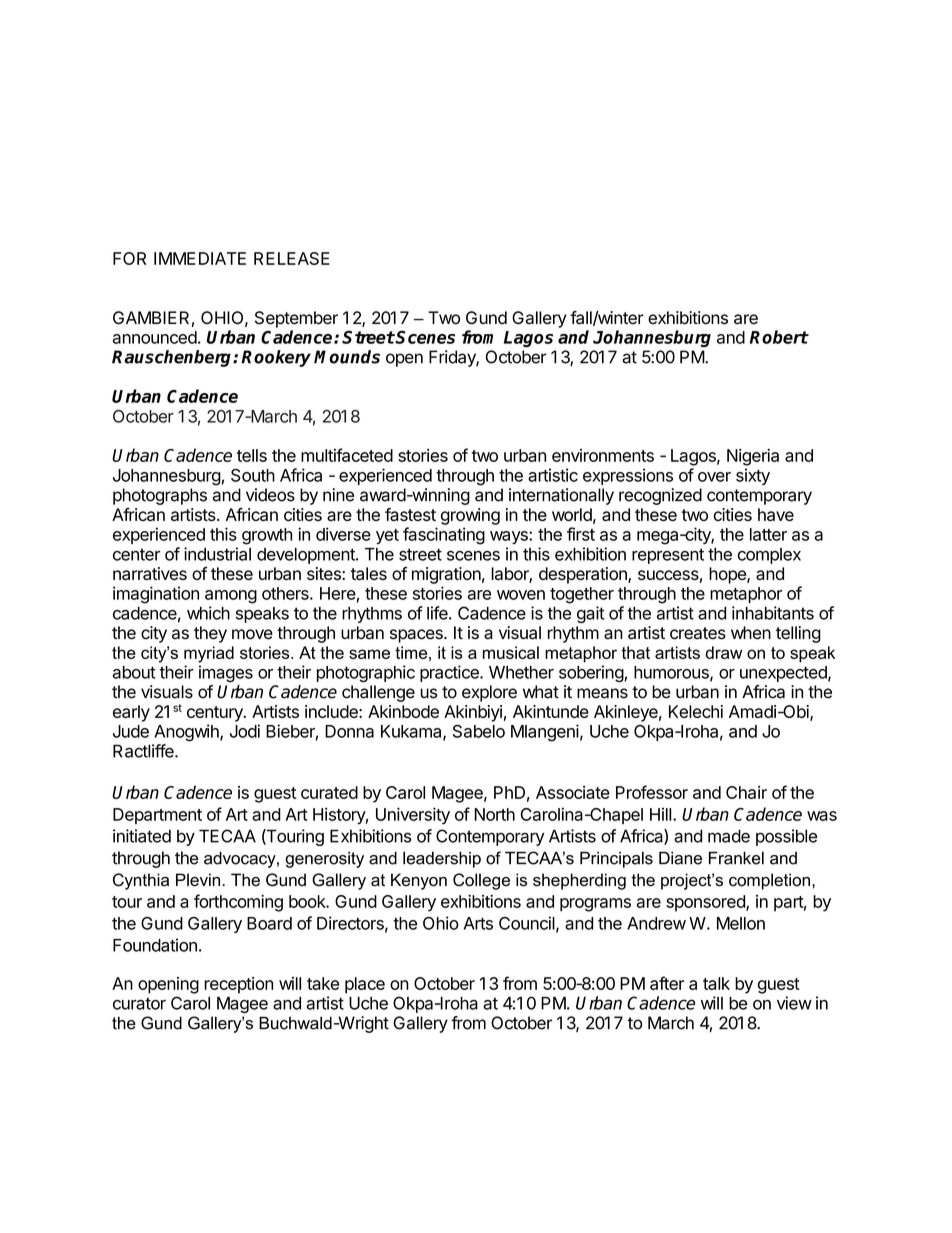 The image size is (952, 1233). Describe the element at coordinates (200, 258) in the image. I see `IMMEDIATE` at that location.
